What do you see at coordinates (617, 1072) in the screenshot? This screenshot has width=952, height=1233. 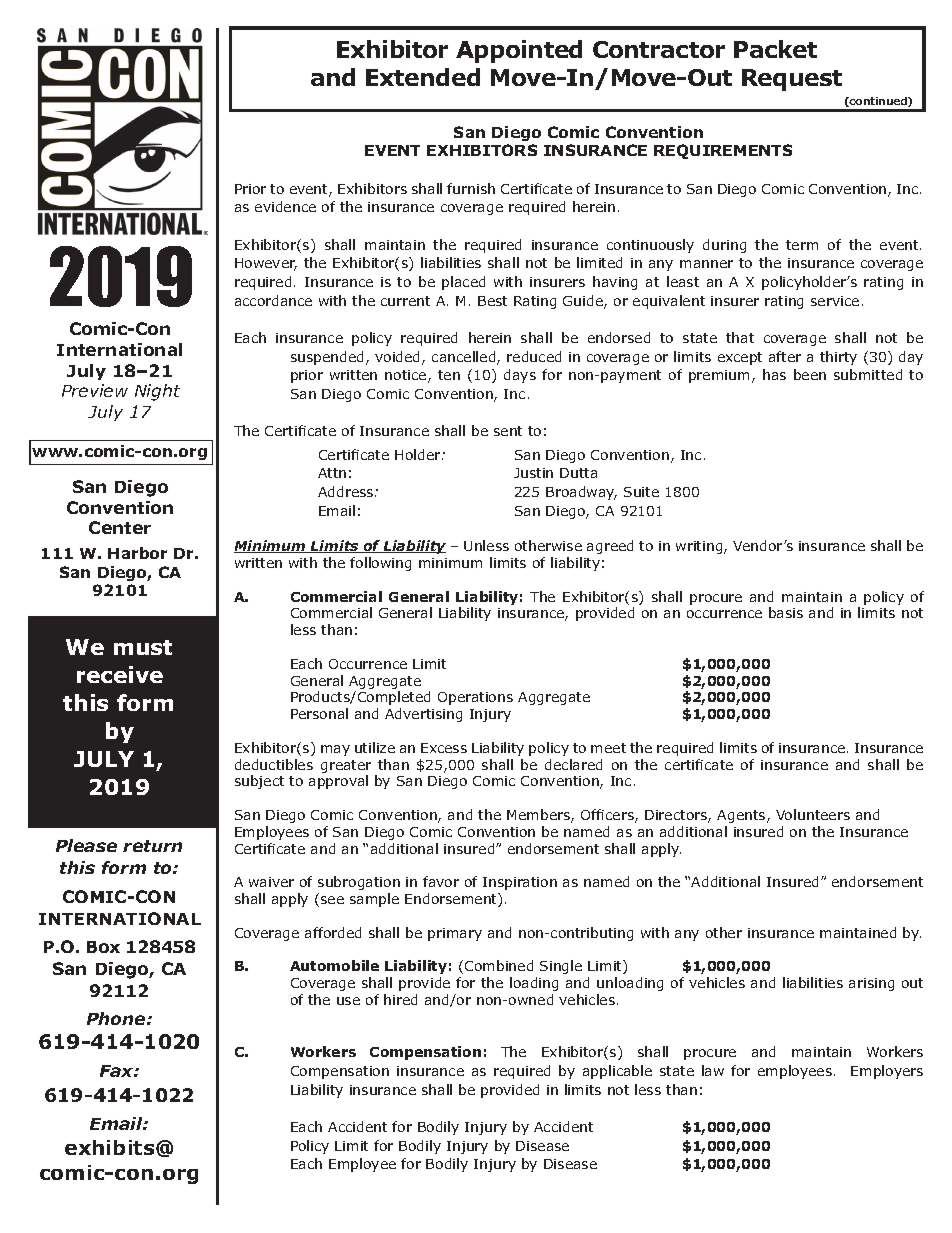 I see `applicable` at bounding box center [617, 1072].
